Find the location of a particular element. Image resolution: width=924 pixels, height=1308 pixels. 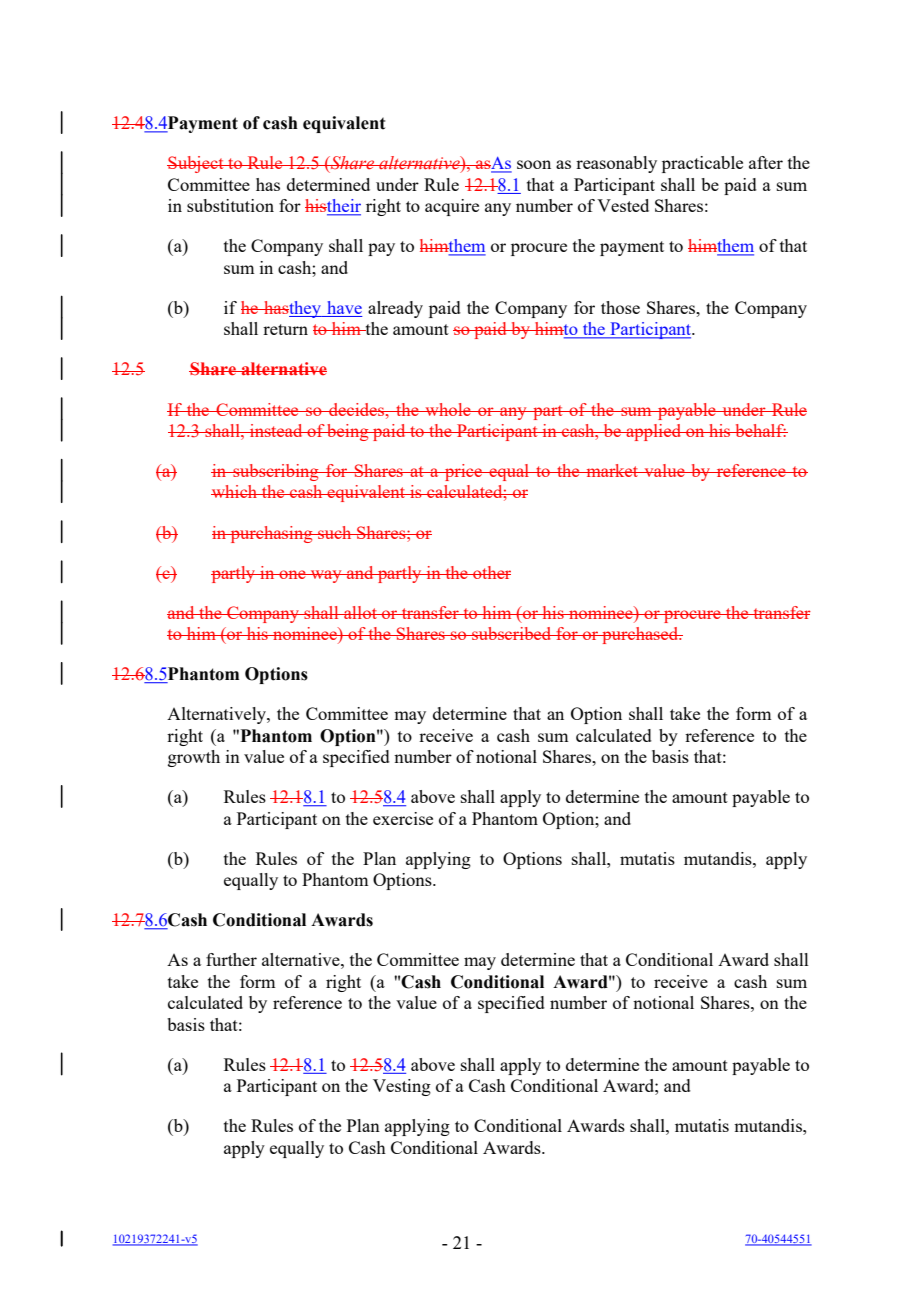

purchased is located at coordinates (640, 635).
